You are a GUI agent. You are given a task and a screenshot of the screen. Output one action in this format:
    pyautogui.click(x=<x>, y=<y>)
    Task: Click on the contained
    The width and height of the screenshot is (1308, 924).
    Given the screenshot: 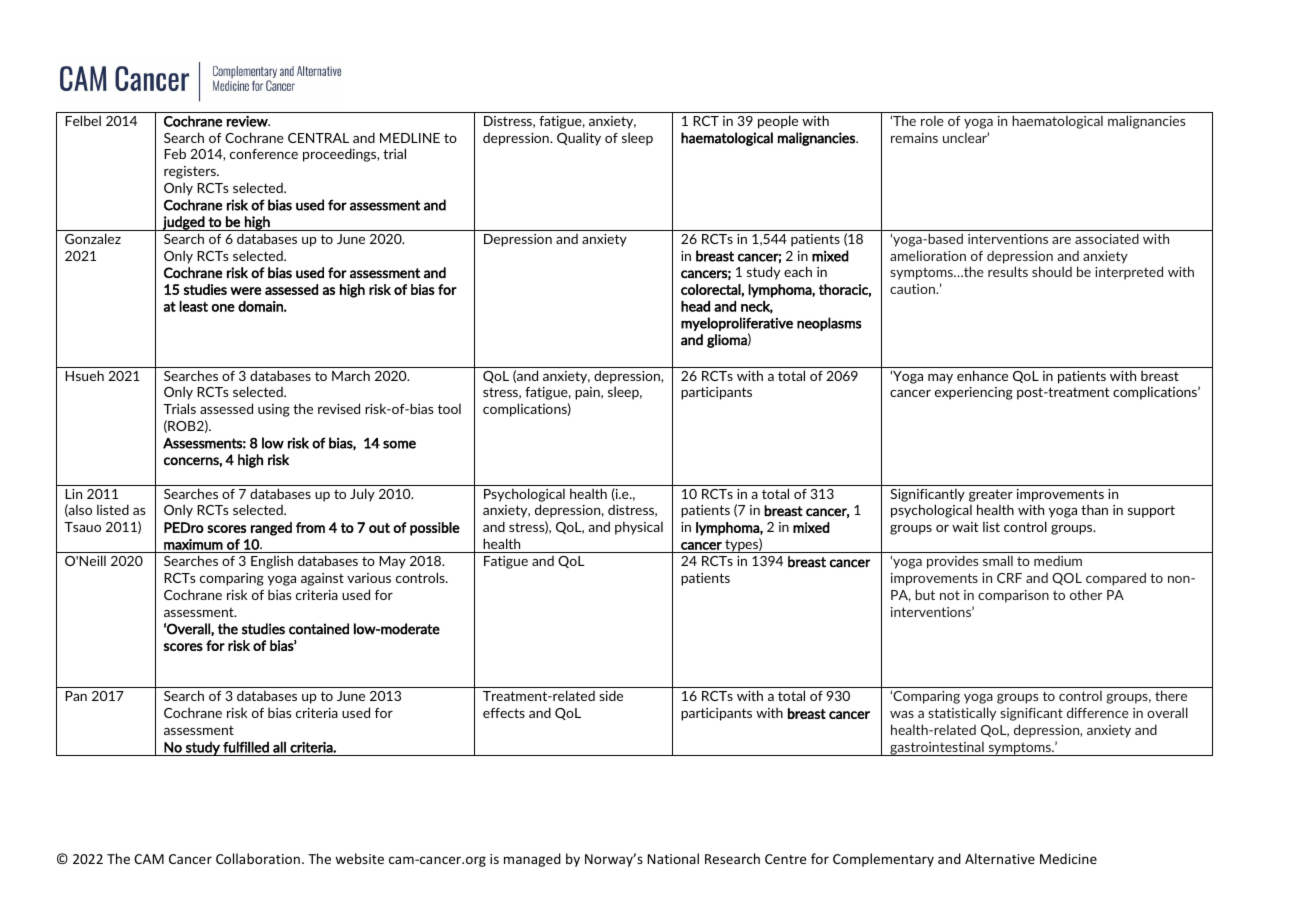 What is the action you would take?
    pyautogui.click(x=319, y=629)
